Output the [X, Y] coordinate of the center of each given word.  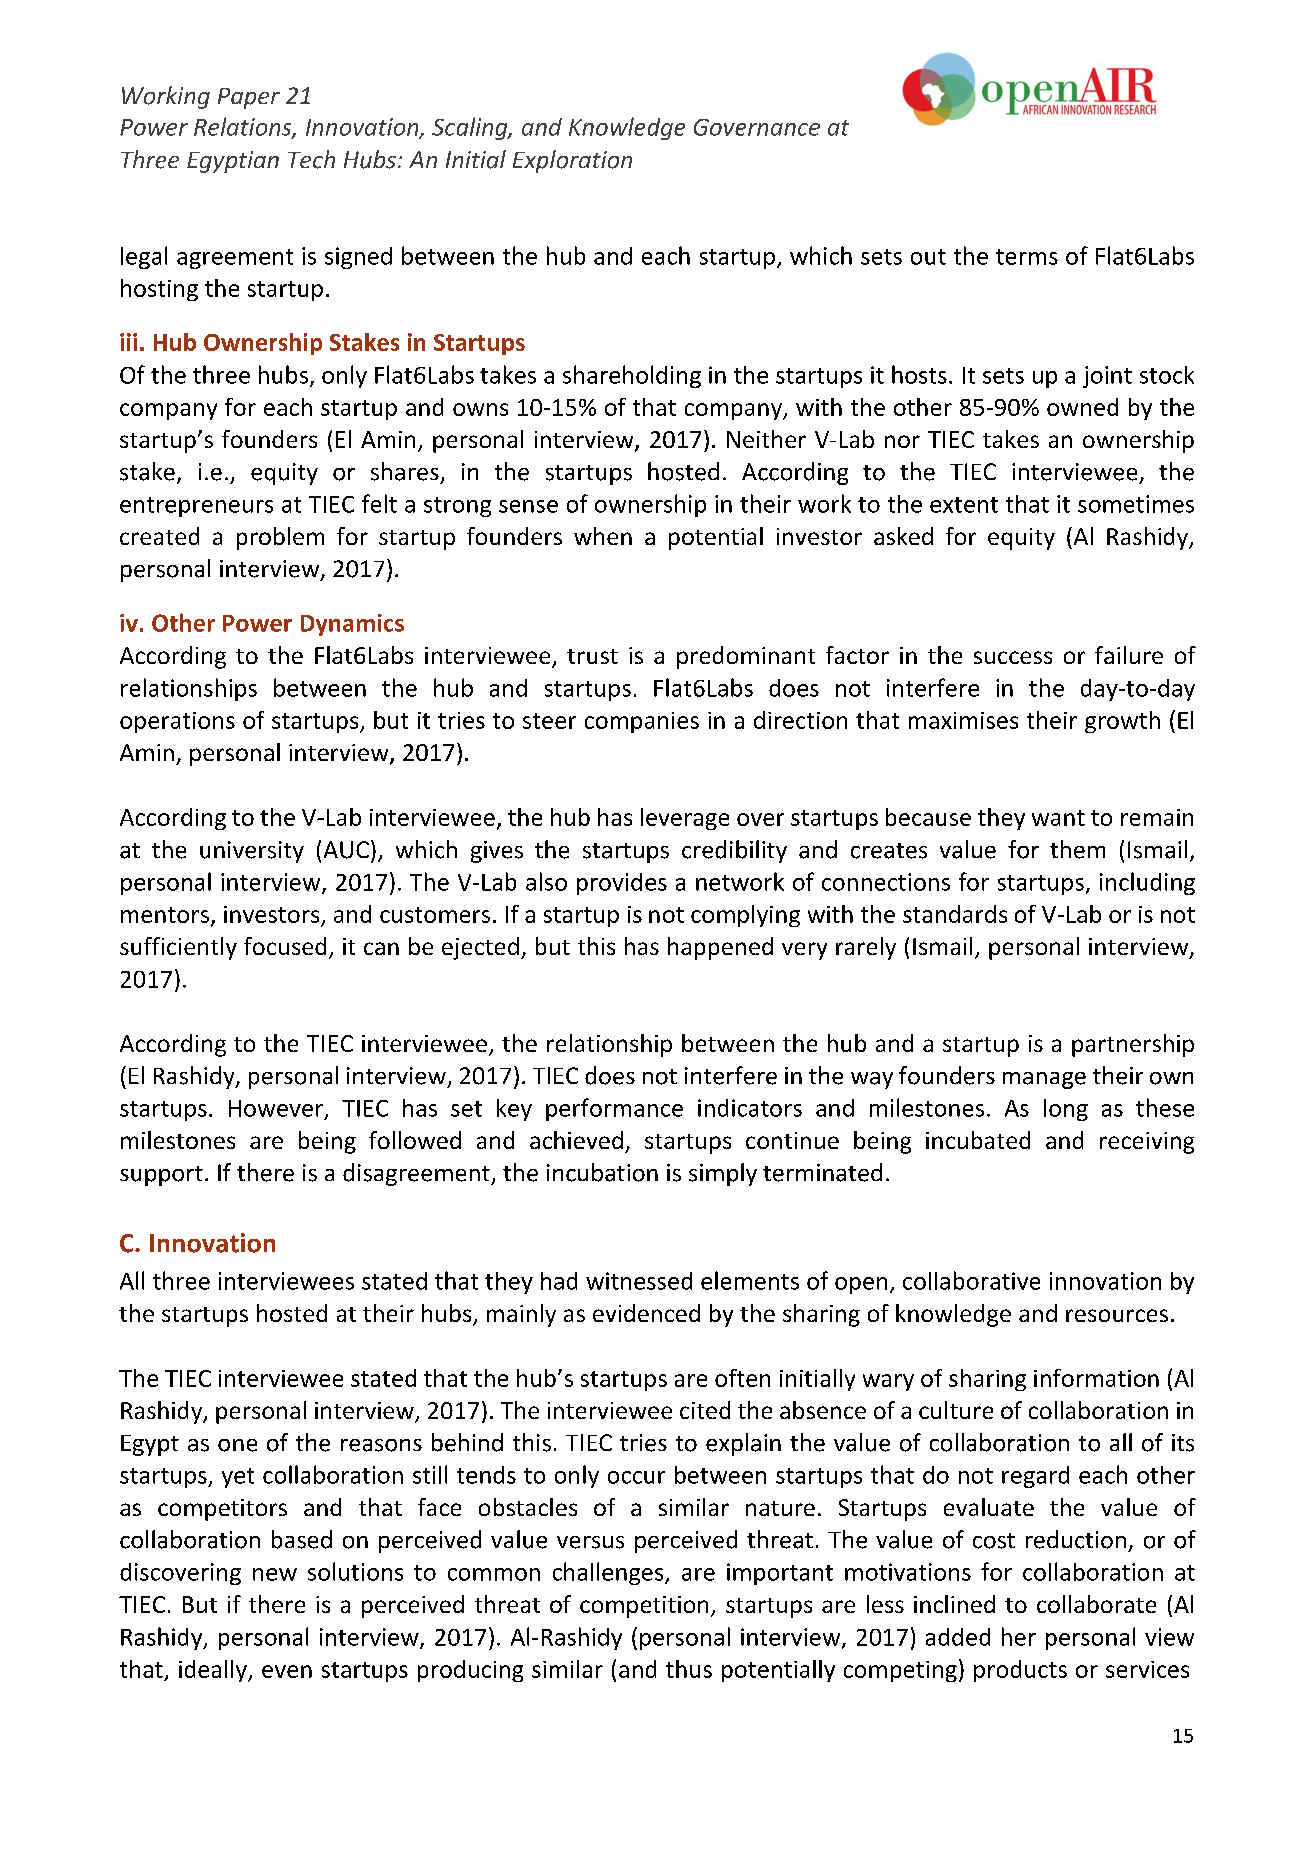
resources [1117, 1315]
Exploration [572, 161]
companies [642, 722]
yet [238, 1478]
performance [614, 1109]
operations [177, 722]
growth [1122, 722]
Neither [766, 439]
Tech [311, 159]
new [275, 1574]
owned [1082, 407]
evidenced [646, 1313]
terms [1027, 257]
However [277, 1109]
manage [1044, 1080]
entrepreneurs [196, 507]
